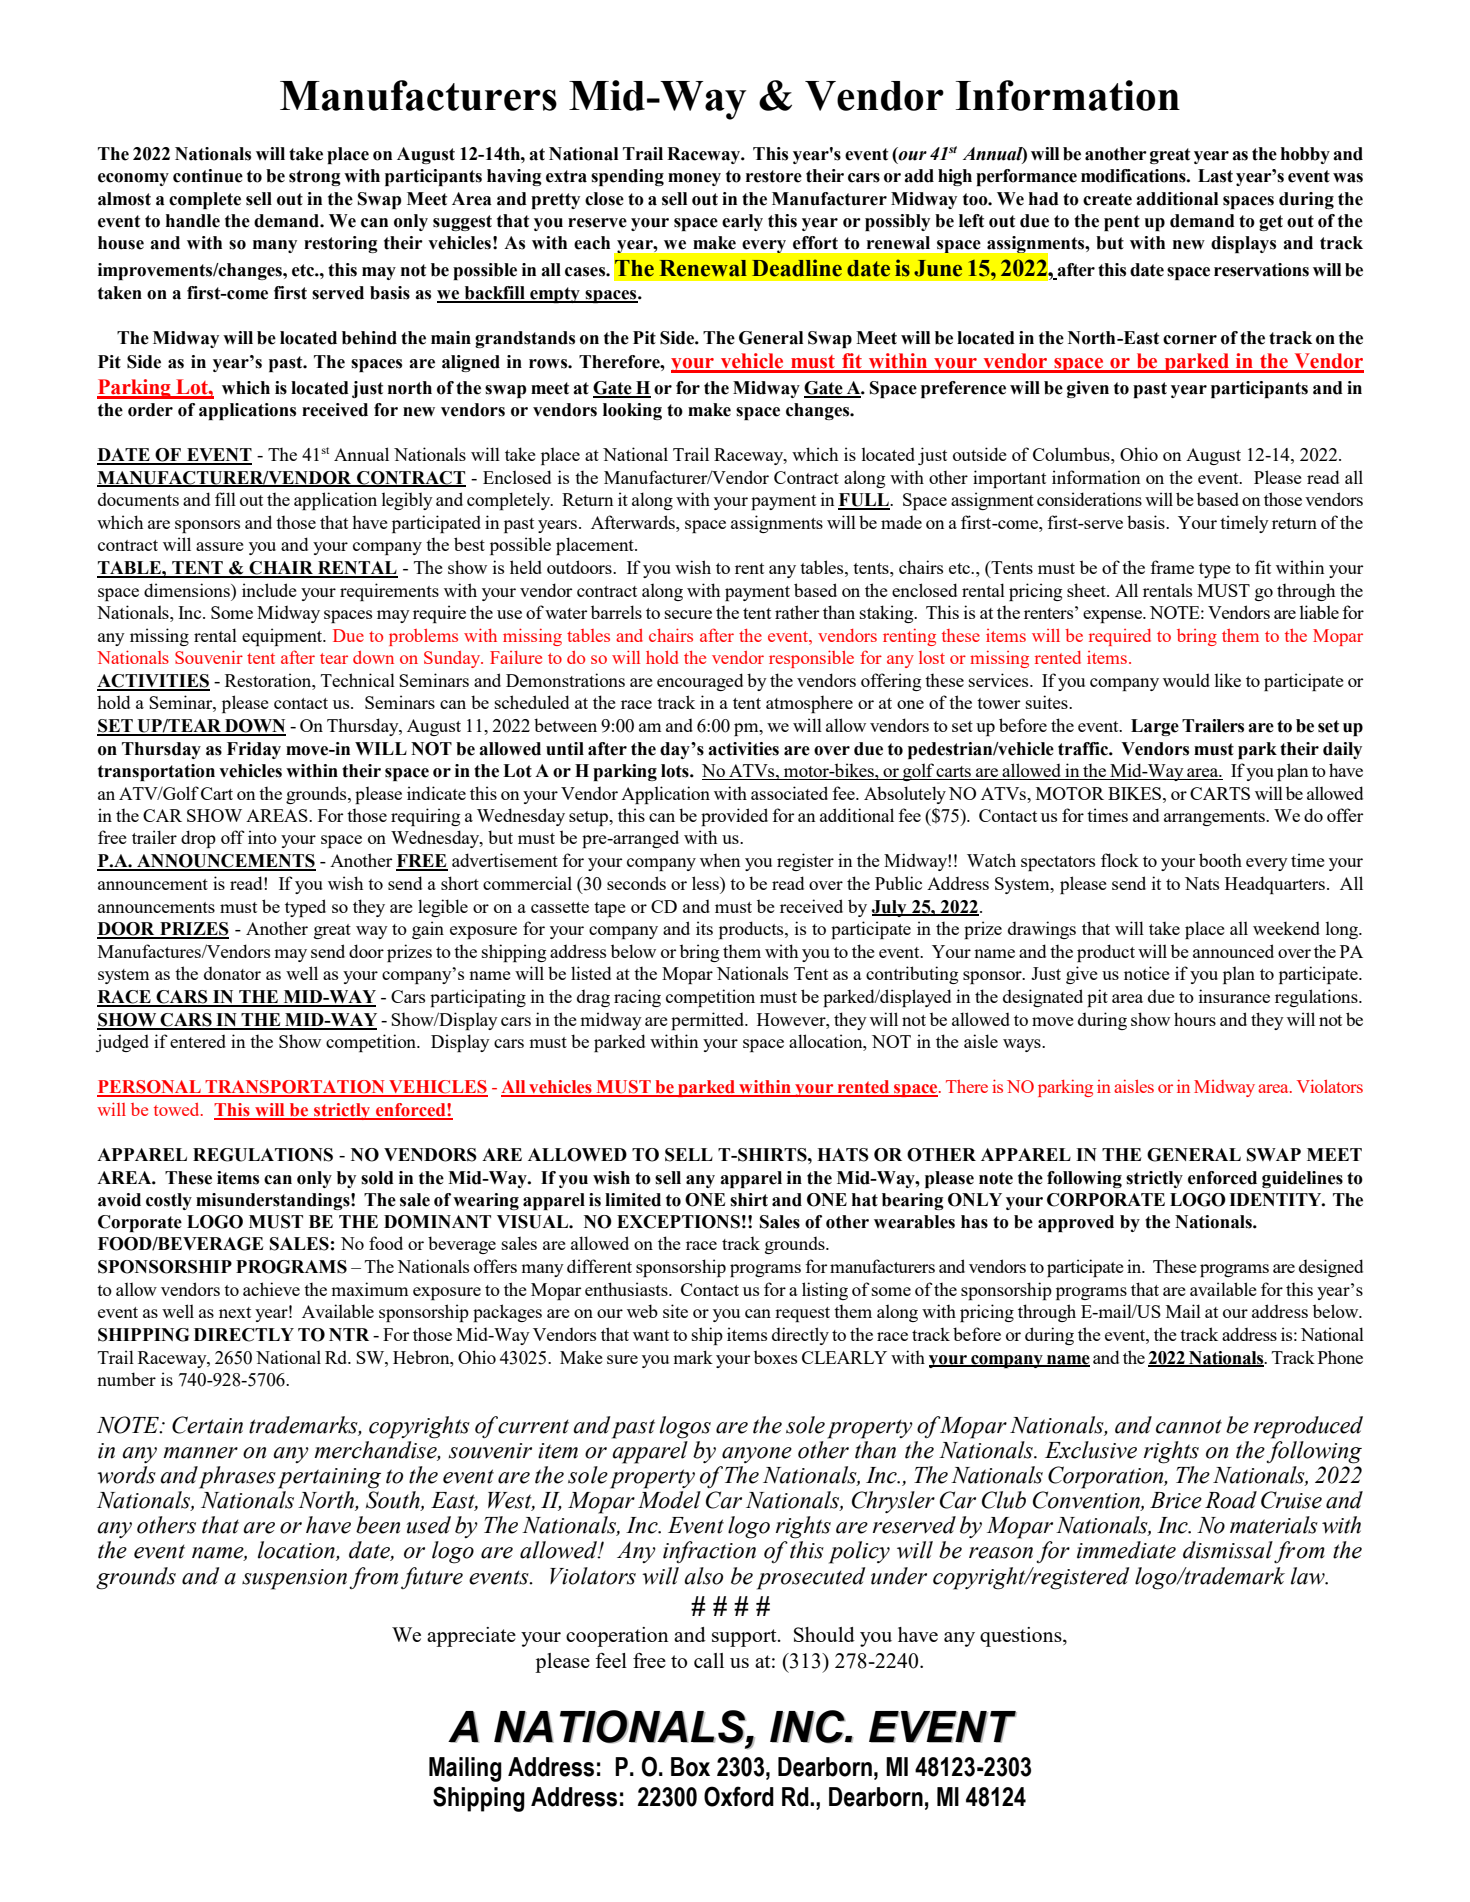 Image resolution: width=1470 pixels, height=1902 pixels. I want to click on questions, so click(1022, 1637).
